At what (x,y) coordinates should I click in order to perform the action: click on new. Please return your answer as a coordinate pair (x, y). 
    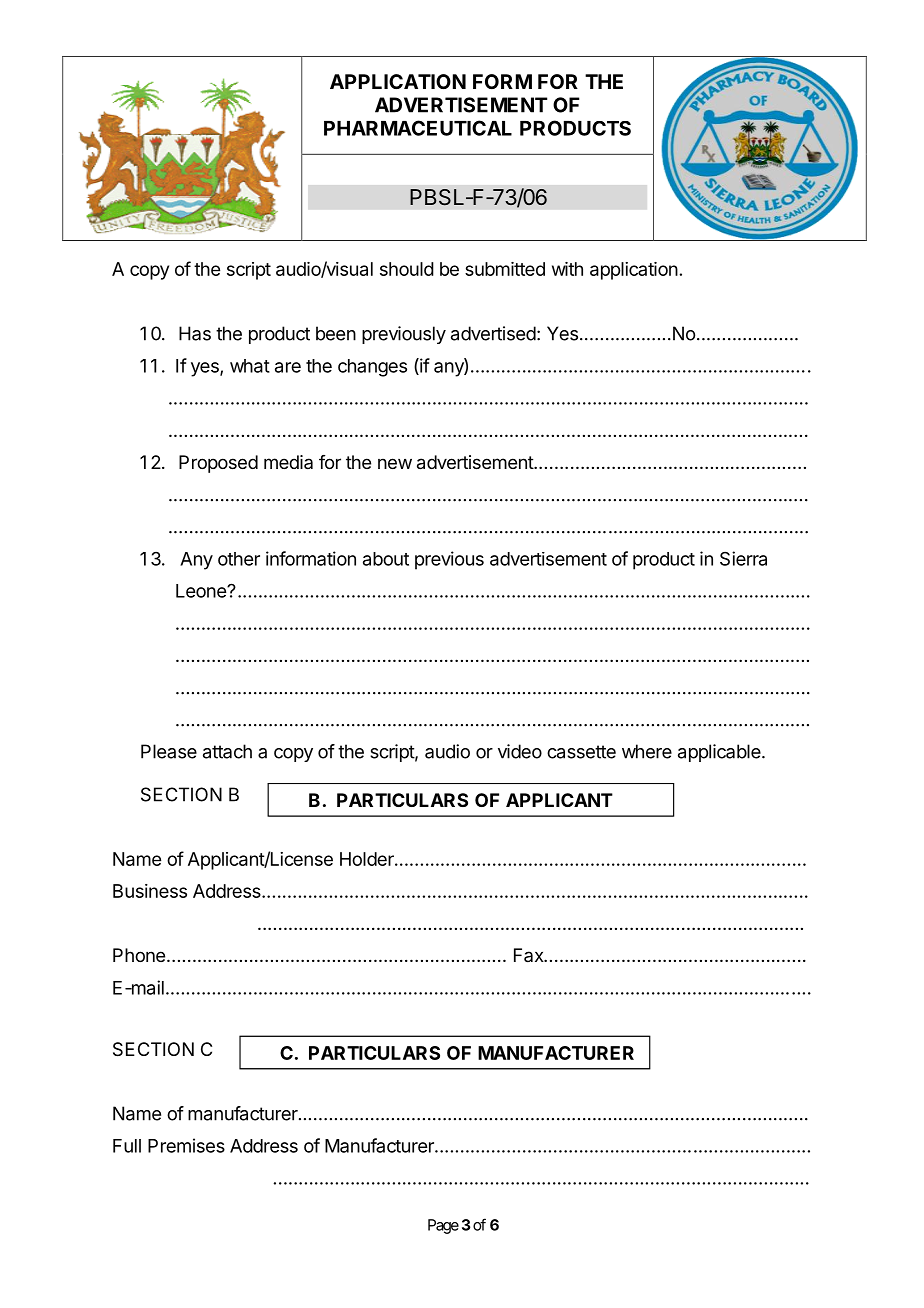
    Looking at the image, I should click on (395, 463).
